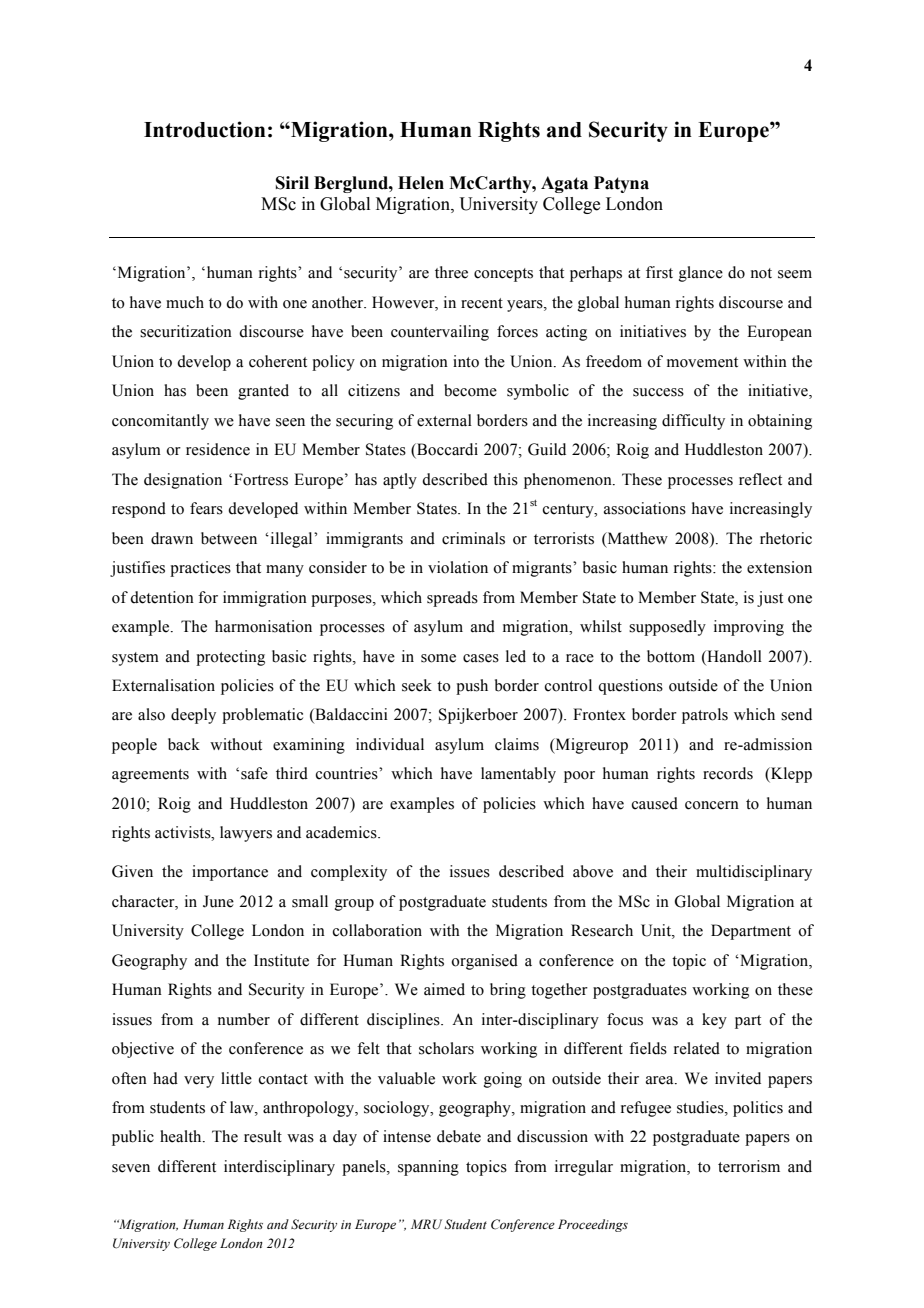 The image size is (924, 1308). What do you see at coordinates (205, 129) in the document?
I see `Introduction` at bounding box center [205, 129].
